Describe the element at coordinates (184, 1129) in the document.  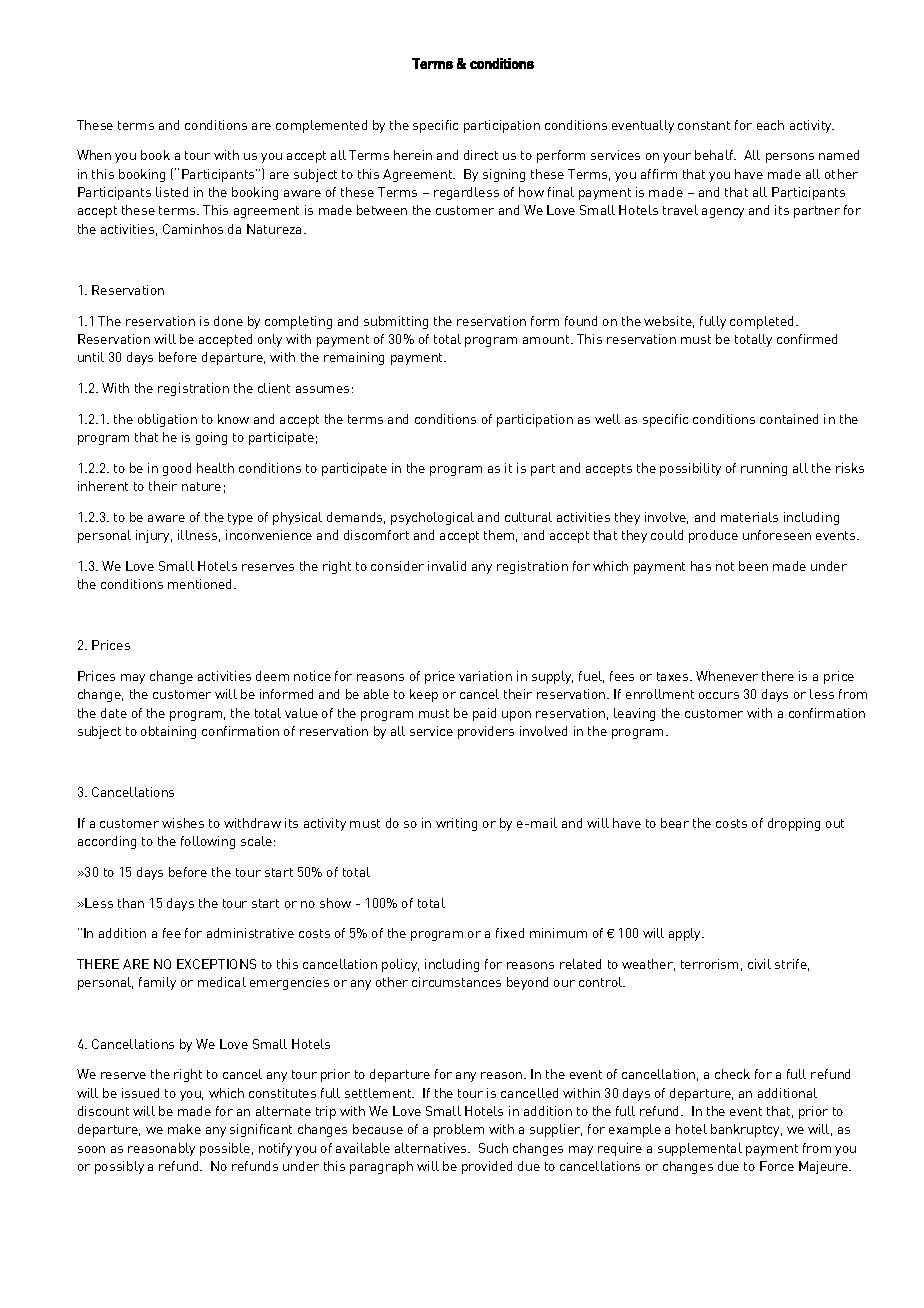
I see `make` at that location.
